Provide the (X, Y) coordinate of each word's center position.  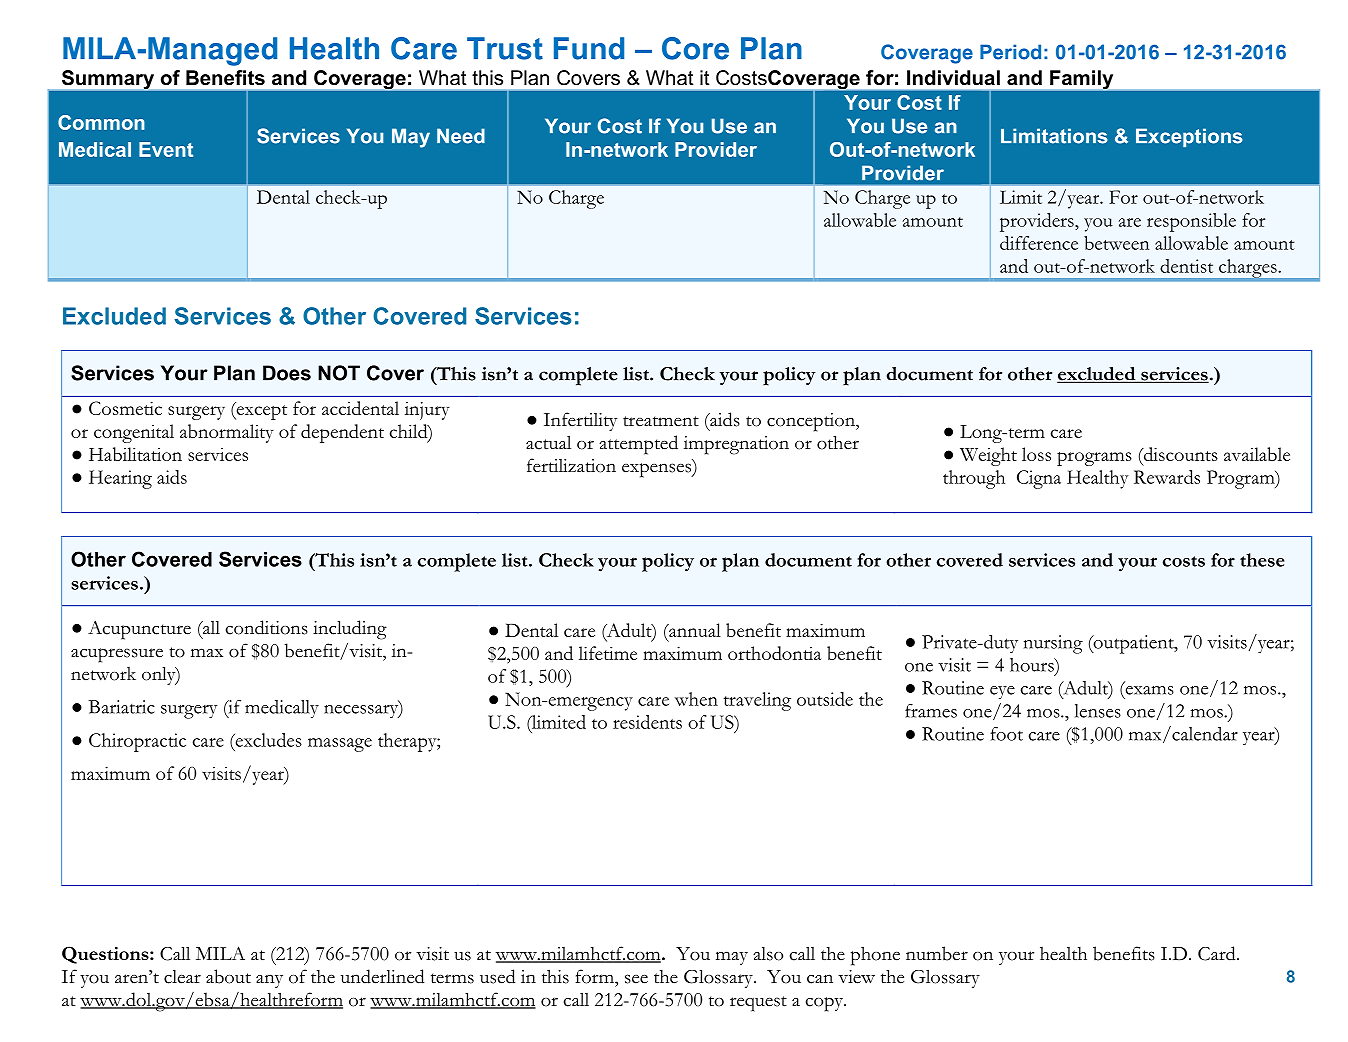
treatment (661, 421)
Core (695, 48)
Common (101, 122)
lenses (1098, 711)
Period (1010, 52)
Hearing (120, 479)
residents (647, 722)
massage (340, 745)
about (228, 976)
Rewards (1167, 477)
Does (287, 373)
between (1116, 243)
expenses (657, 470)
